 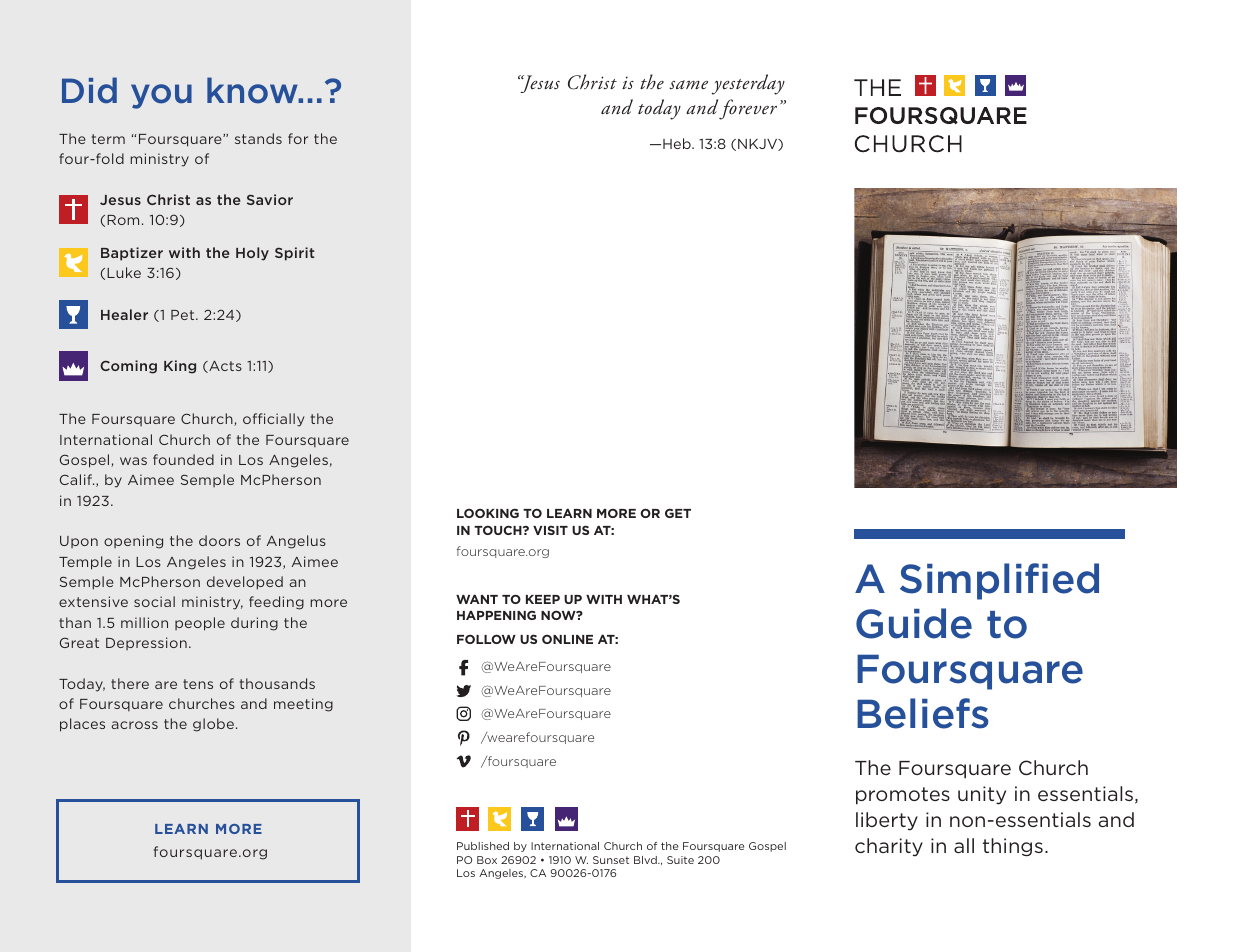 What do you see at coordinates (567, 639) in the screenshot?
I see `ONLINE` at bounding box center [567, 639].
